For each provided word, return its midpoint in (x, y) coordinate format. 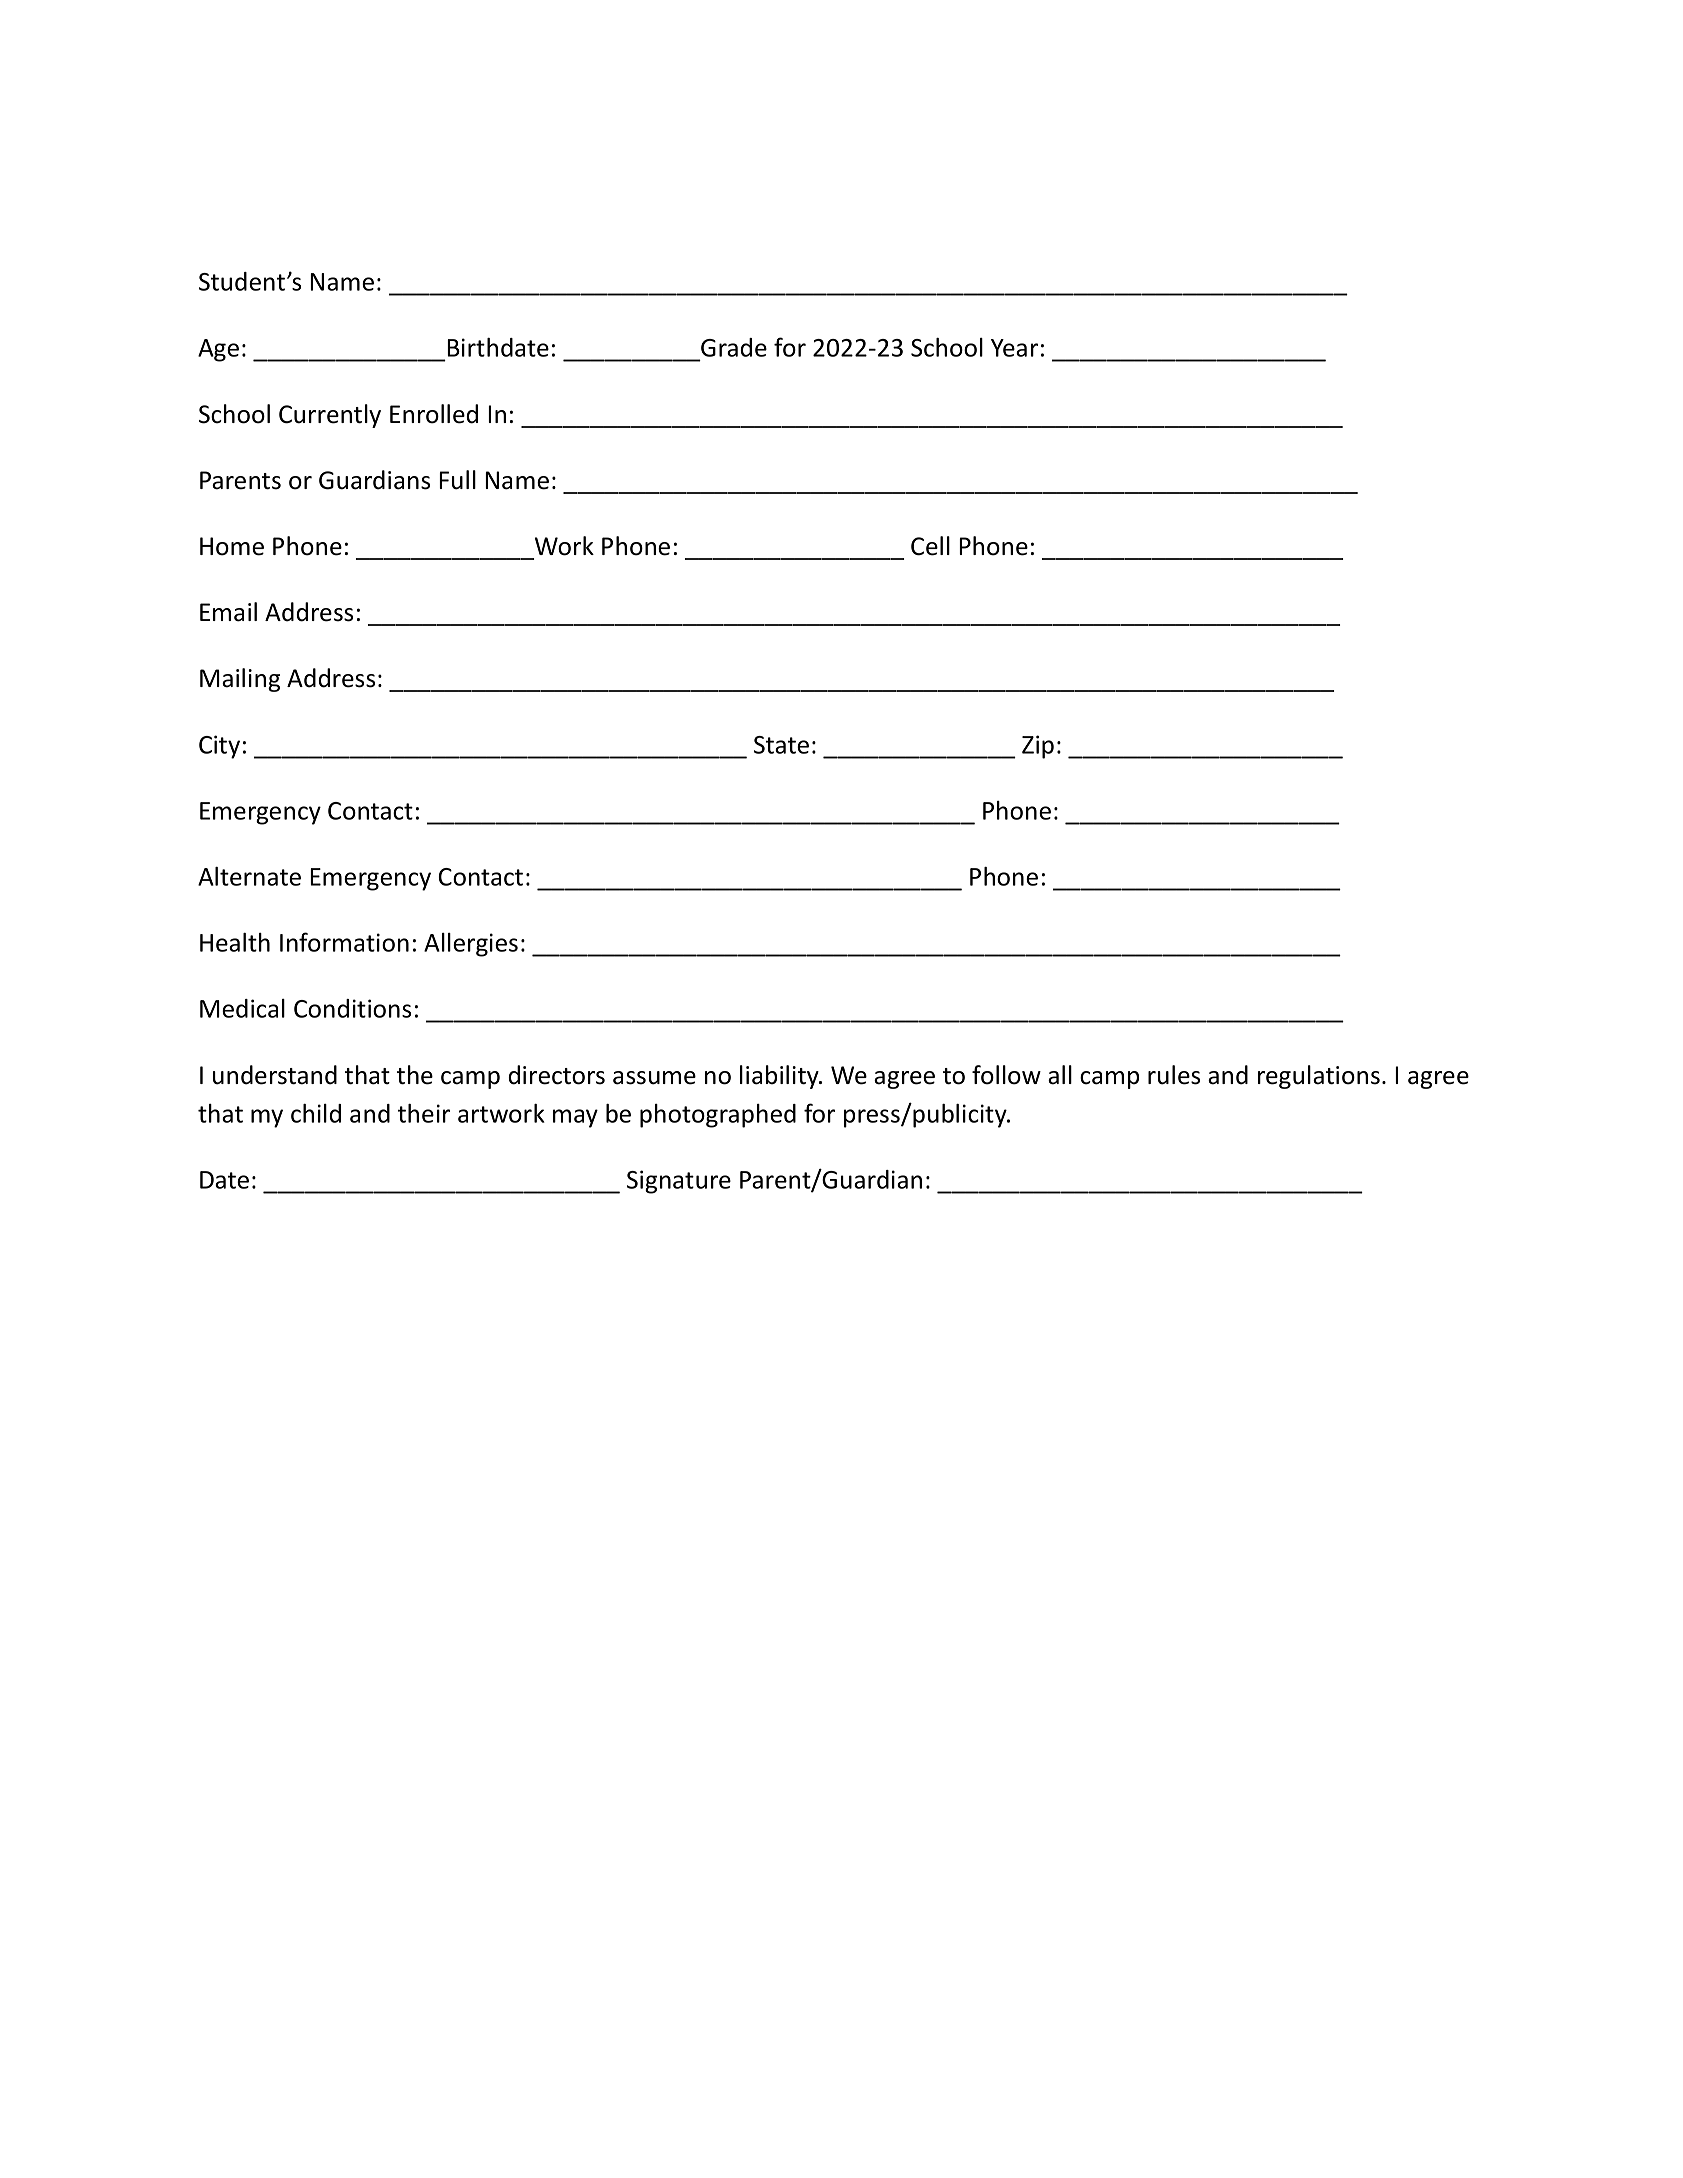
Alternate (249, 876)
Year (1014, 348)
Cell (930, 546)
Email (228, 612)
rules (1174, 1075)
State (781, 745)
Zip (1038, 747)
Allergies (471, 945)
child (316, 1113)
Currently (330, 416)
